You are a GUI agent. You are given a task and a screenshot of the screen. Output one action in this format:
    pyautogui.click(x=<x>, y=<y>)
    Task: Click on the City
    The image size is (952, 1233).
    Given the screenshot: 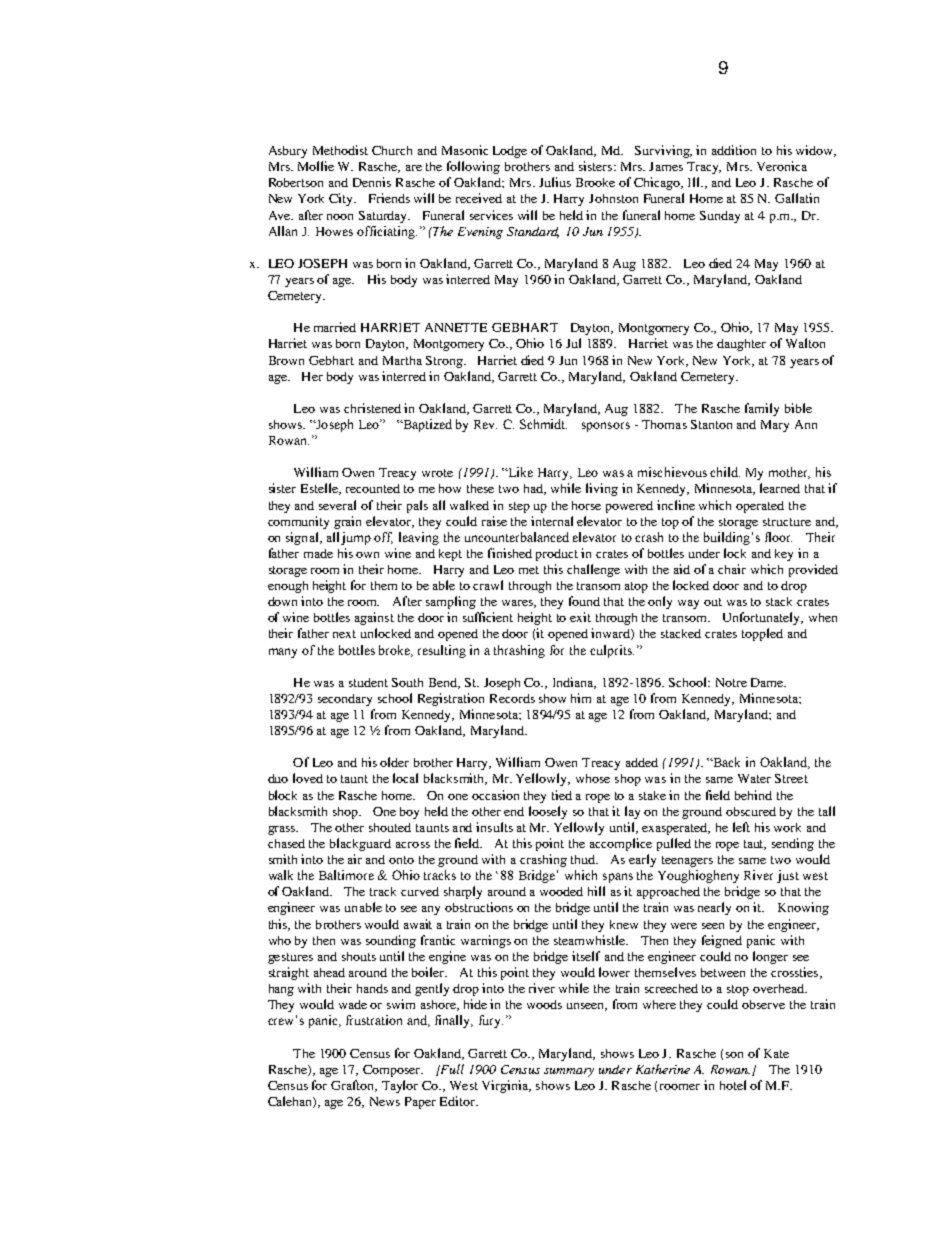 What is the action you would take?
    pyautogui.click(x=342, y=199)
